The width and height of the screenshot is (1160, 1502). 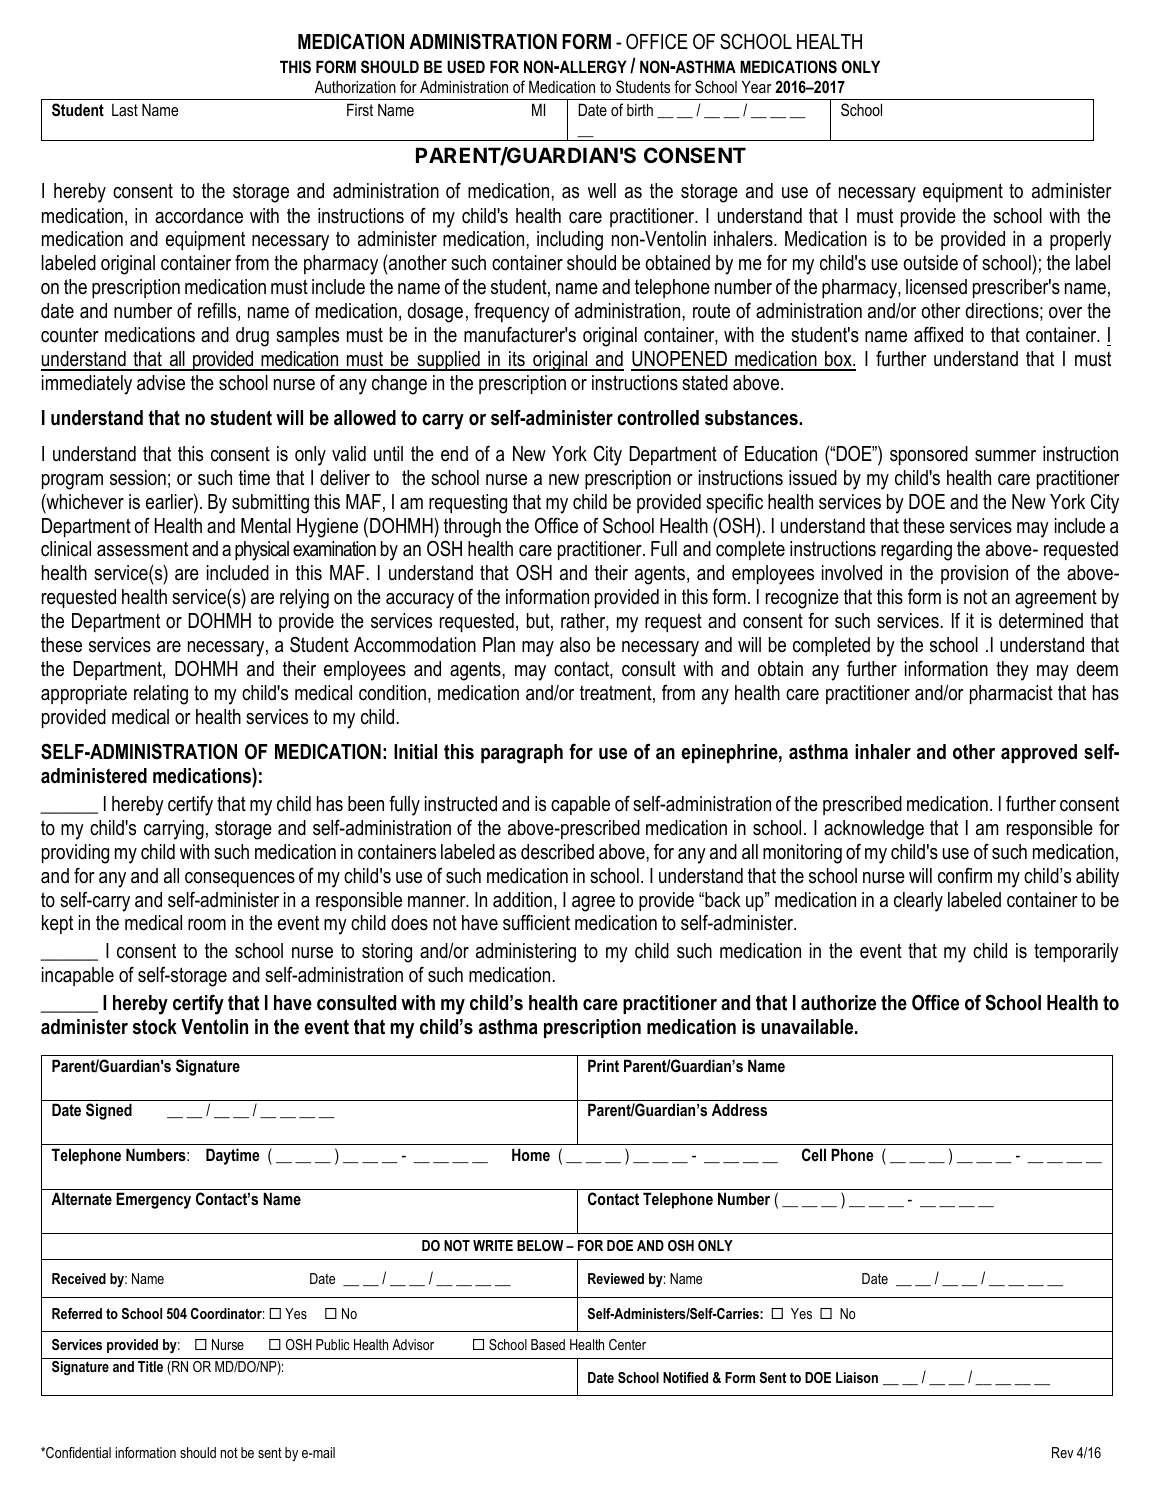 I want to click on room, so click(x=207, y=925).
